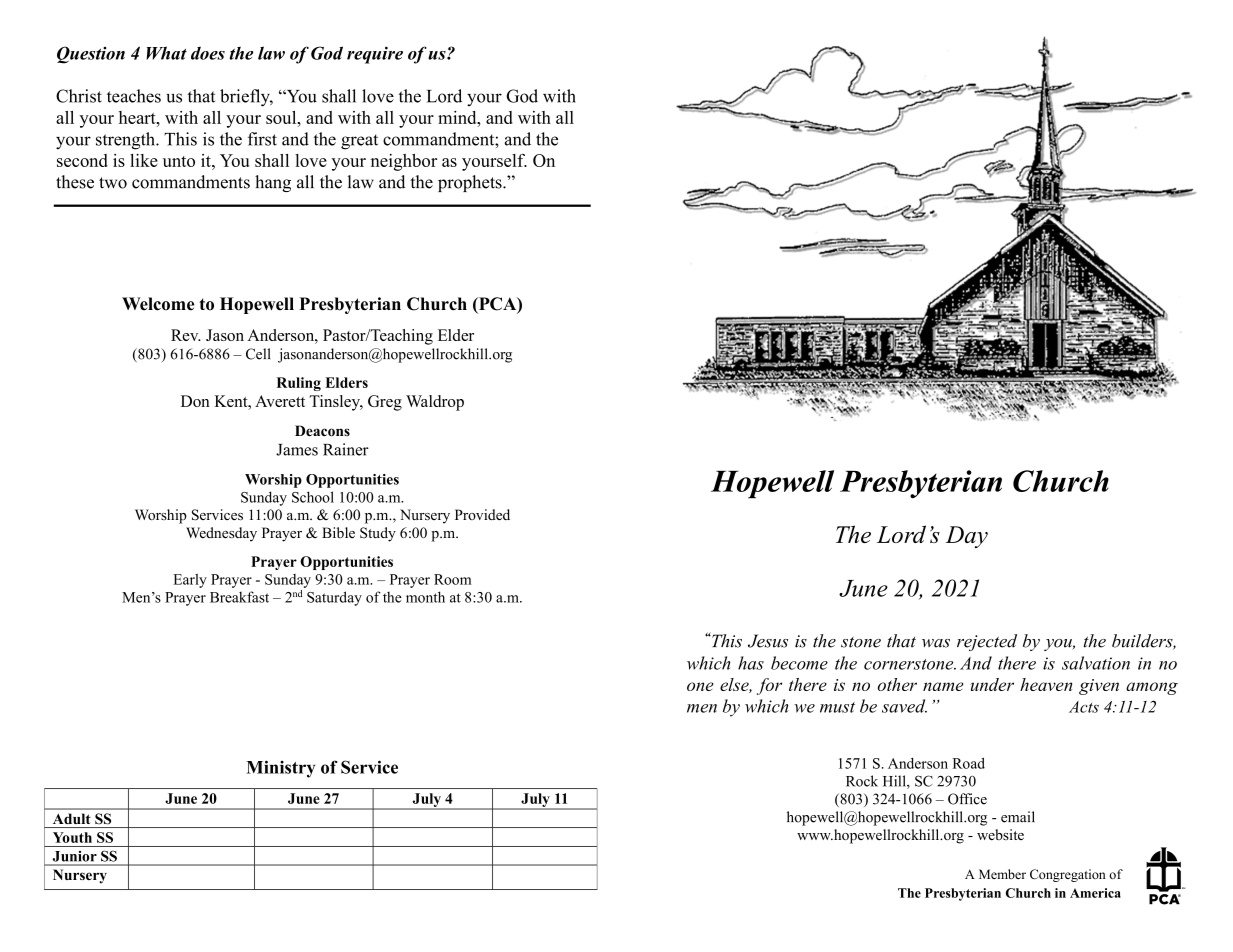 The image size is (1233, 952). I want to click on has, so click(751, 663).
